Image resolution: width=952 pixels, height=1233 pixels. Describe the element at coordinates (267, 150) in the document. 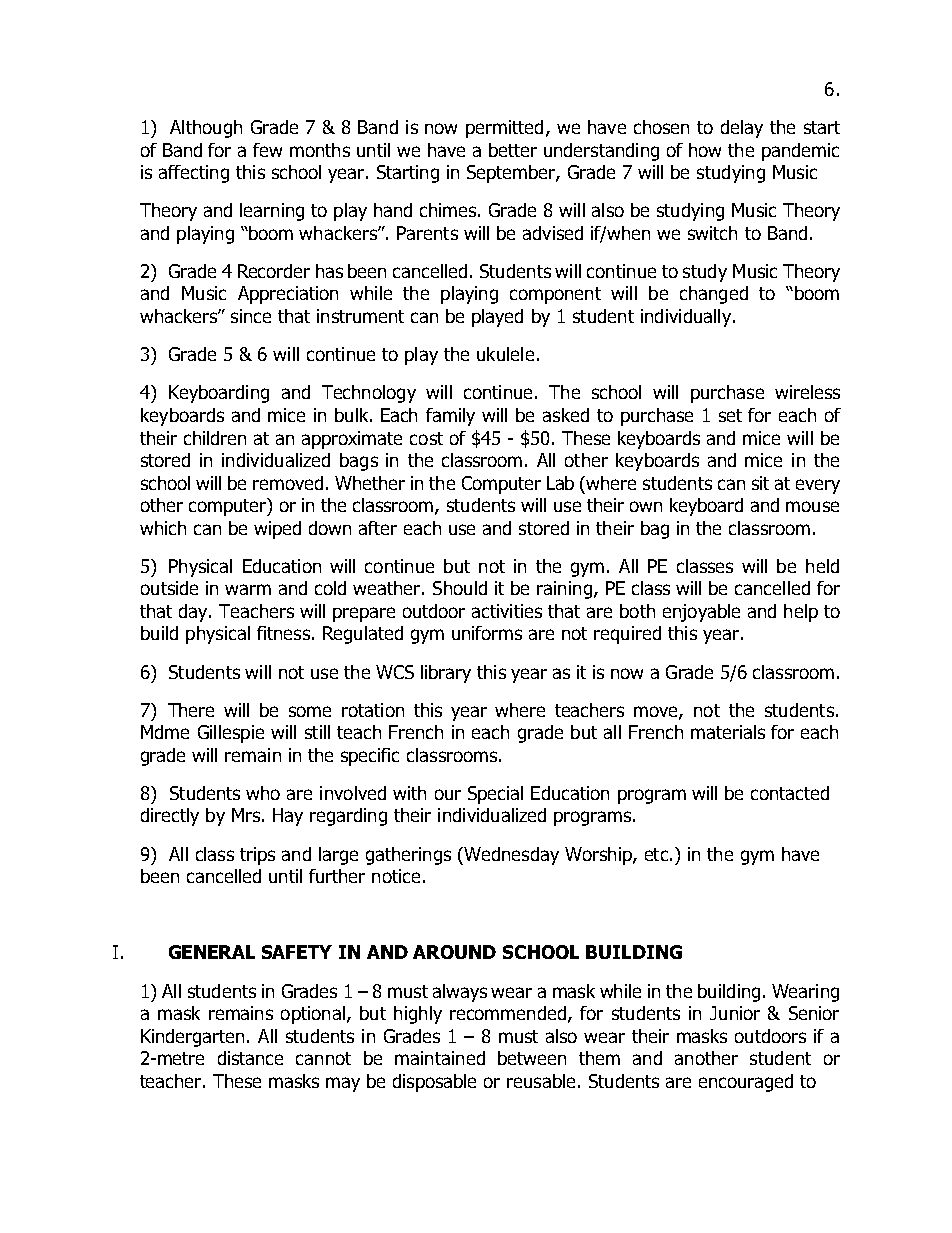

I see `few` at that location.
